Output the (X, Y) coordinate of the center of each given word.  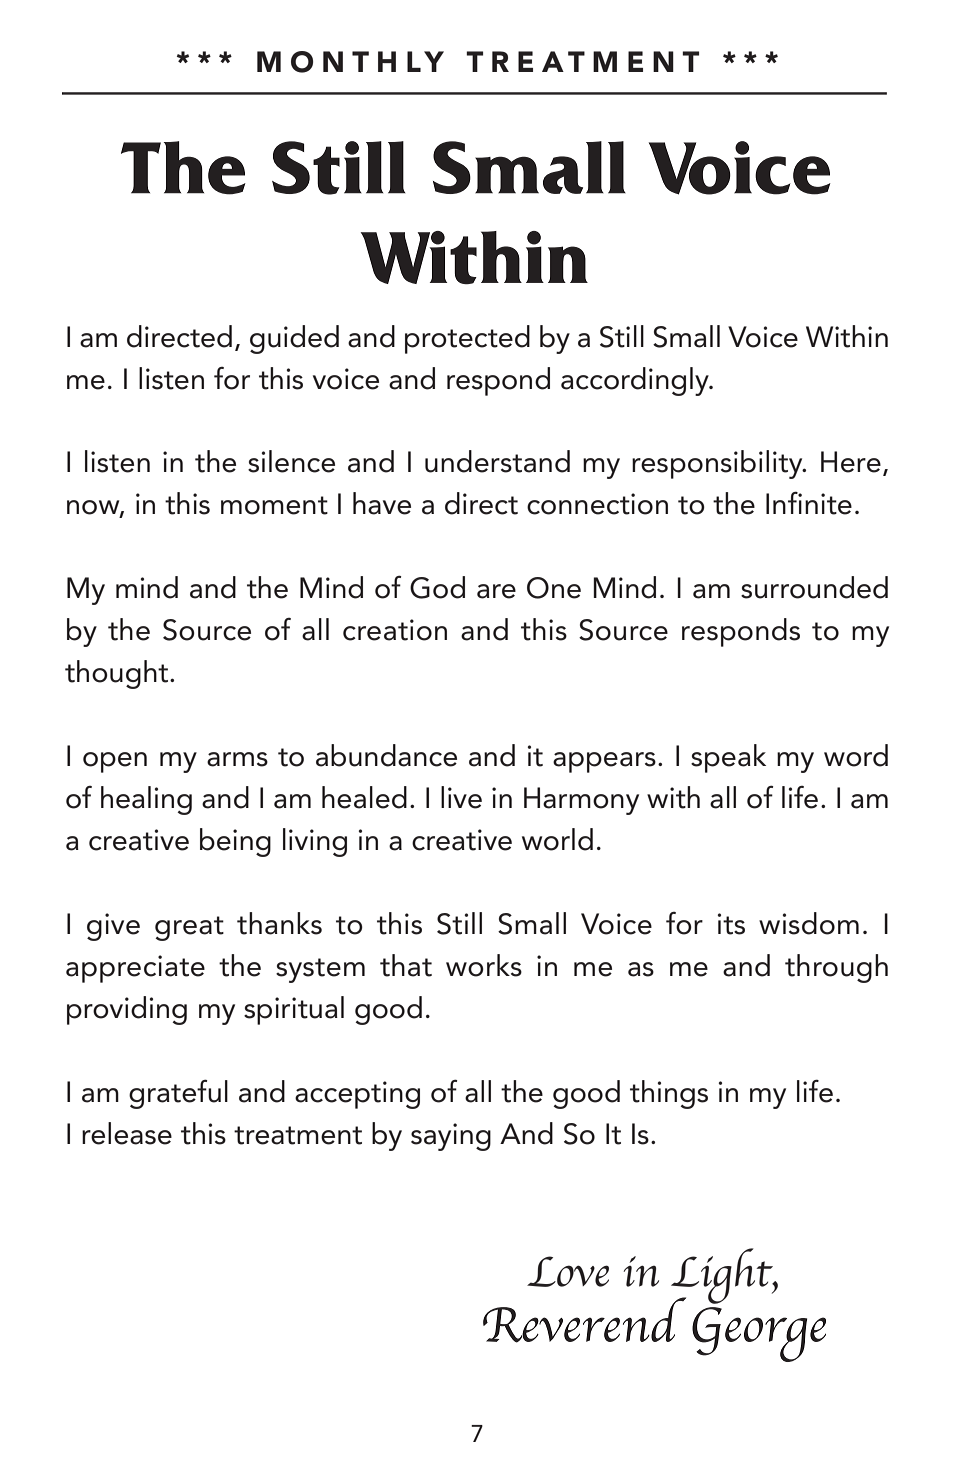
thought (118, 674)
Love (568, 1271)
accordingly (636, 381)
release (127, 1133)
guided (294, 339)
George (759, 1334)
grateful (178, 1094)
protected (467, 339)
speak (728, 758)
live (461, 797)
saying (451, 1137)
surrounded (814, 587)
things (669, 1094)
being (235, 842)
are (496, 591)
